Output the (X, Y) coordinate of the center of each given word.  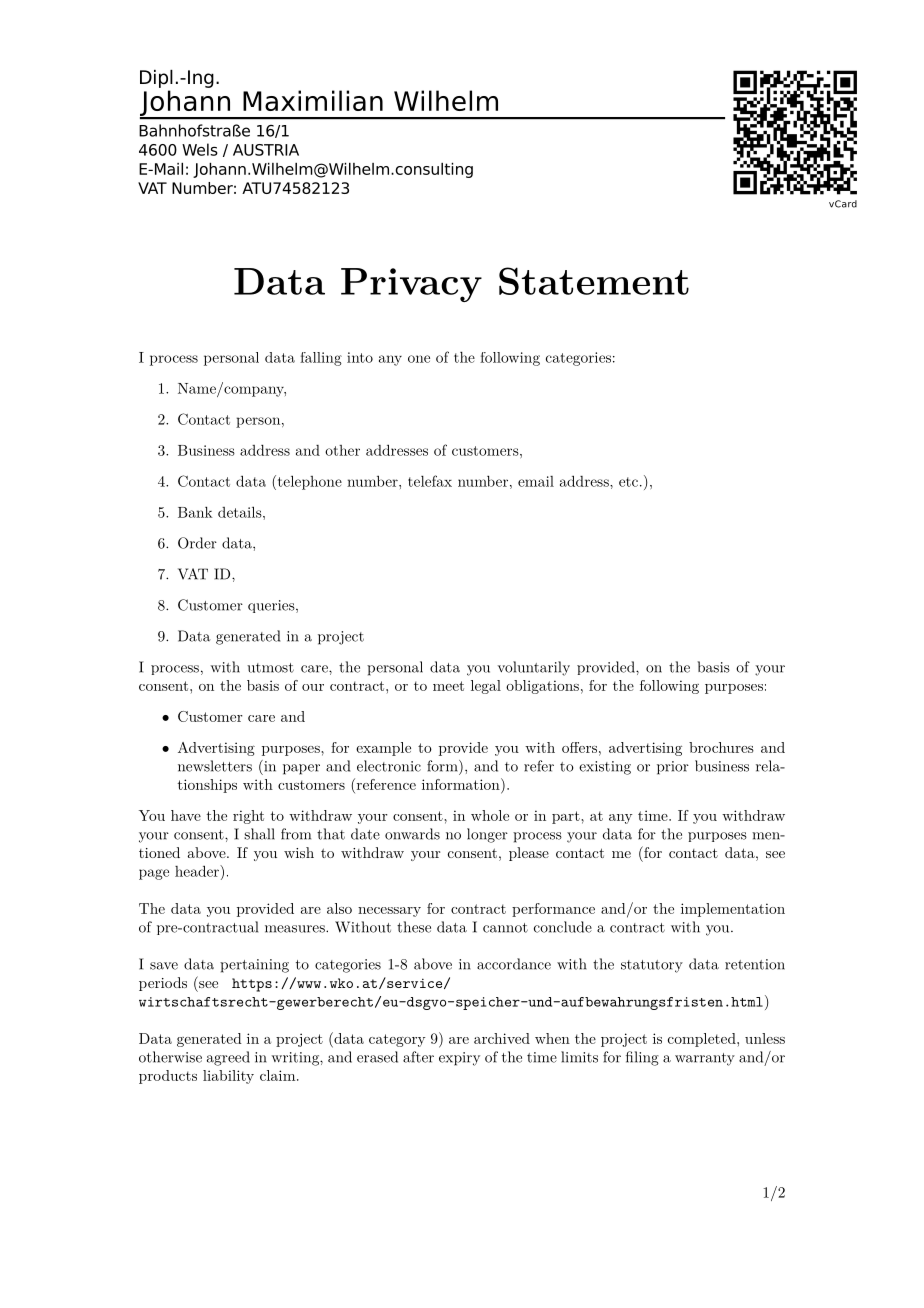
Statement (594, 281)
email (536, 481)
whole (490, 815)
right (248, 817)
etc (628, 482)
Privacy (411, 285)
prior (673, 768)
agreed (228, 1058)
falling (321, 359)
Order (197, 543)
